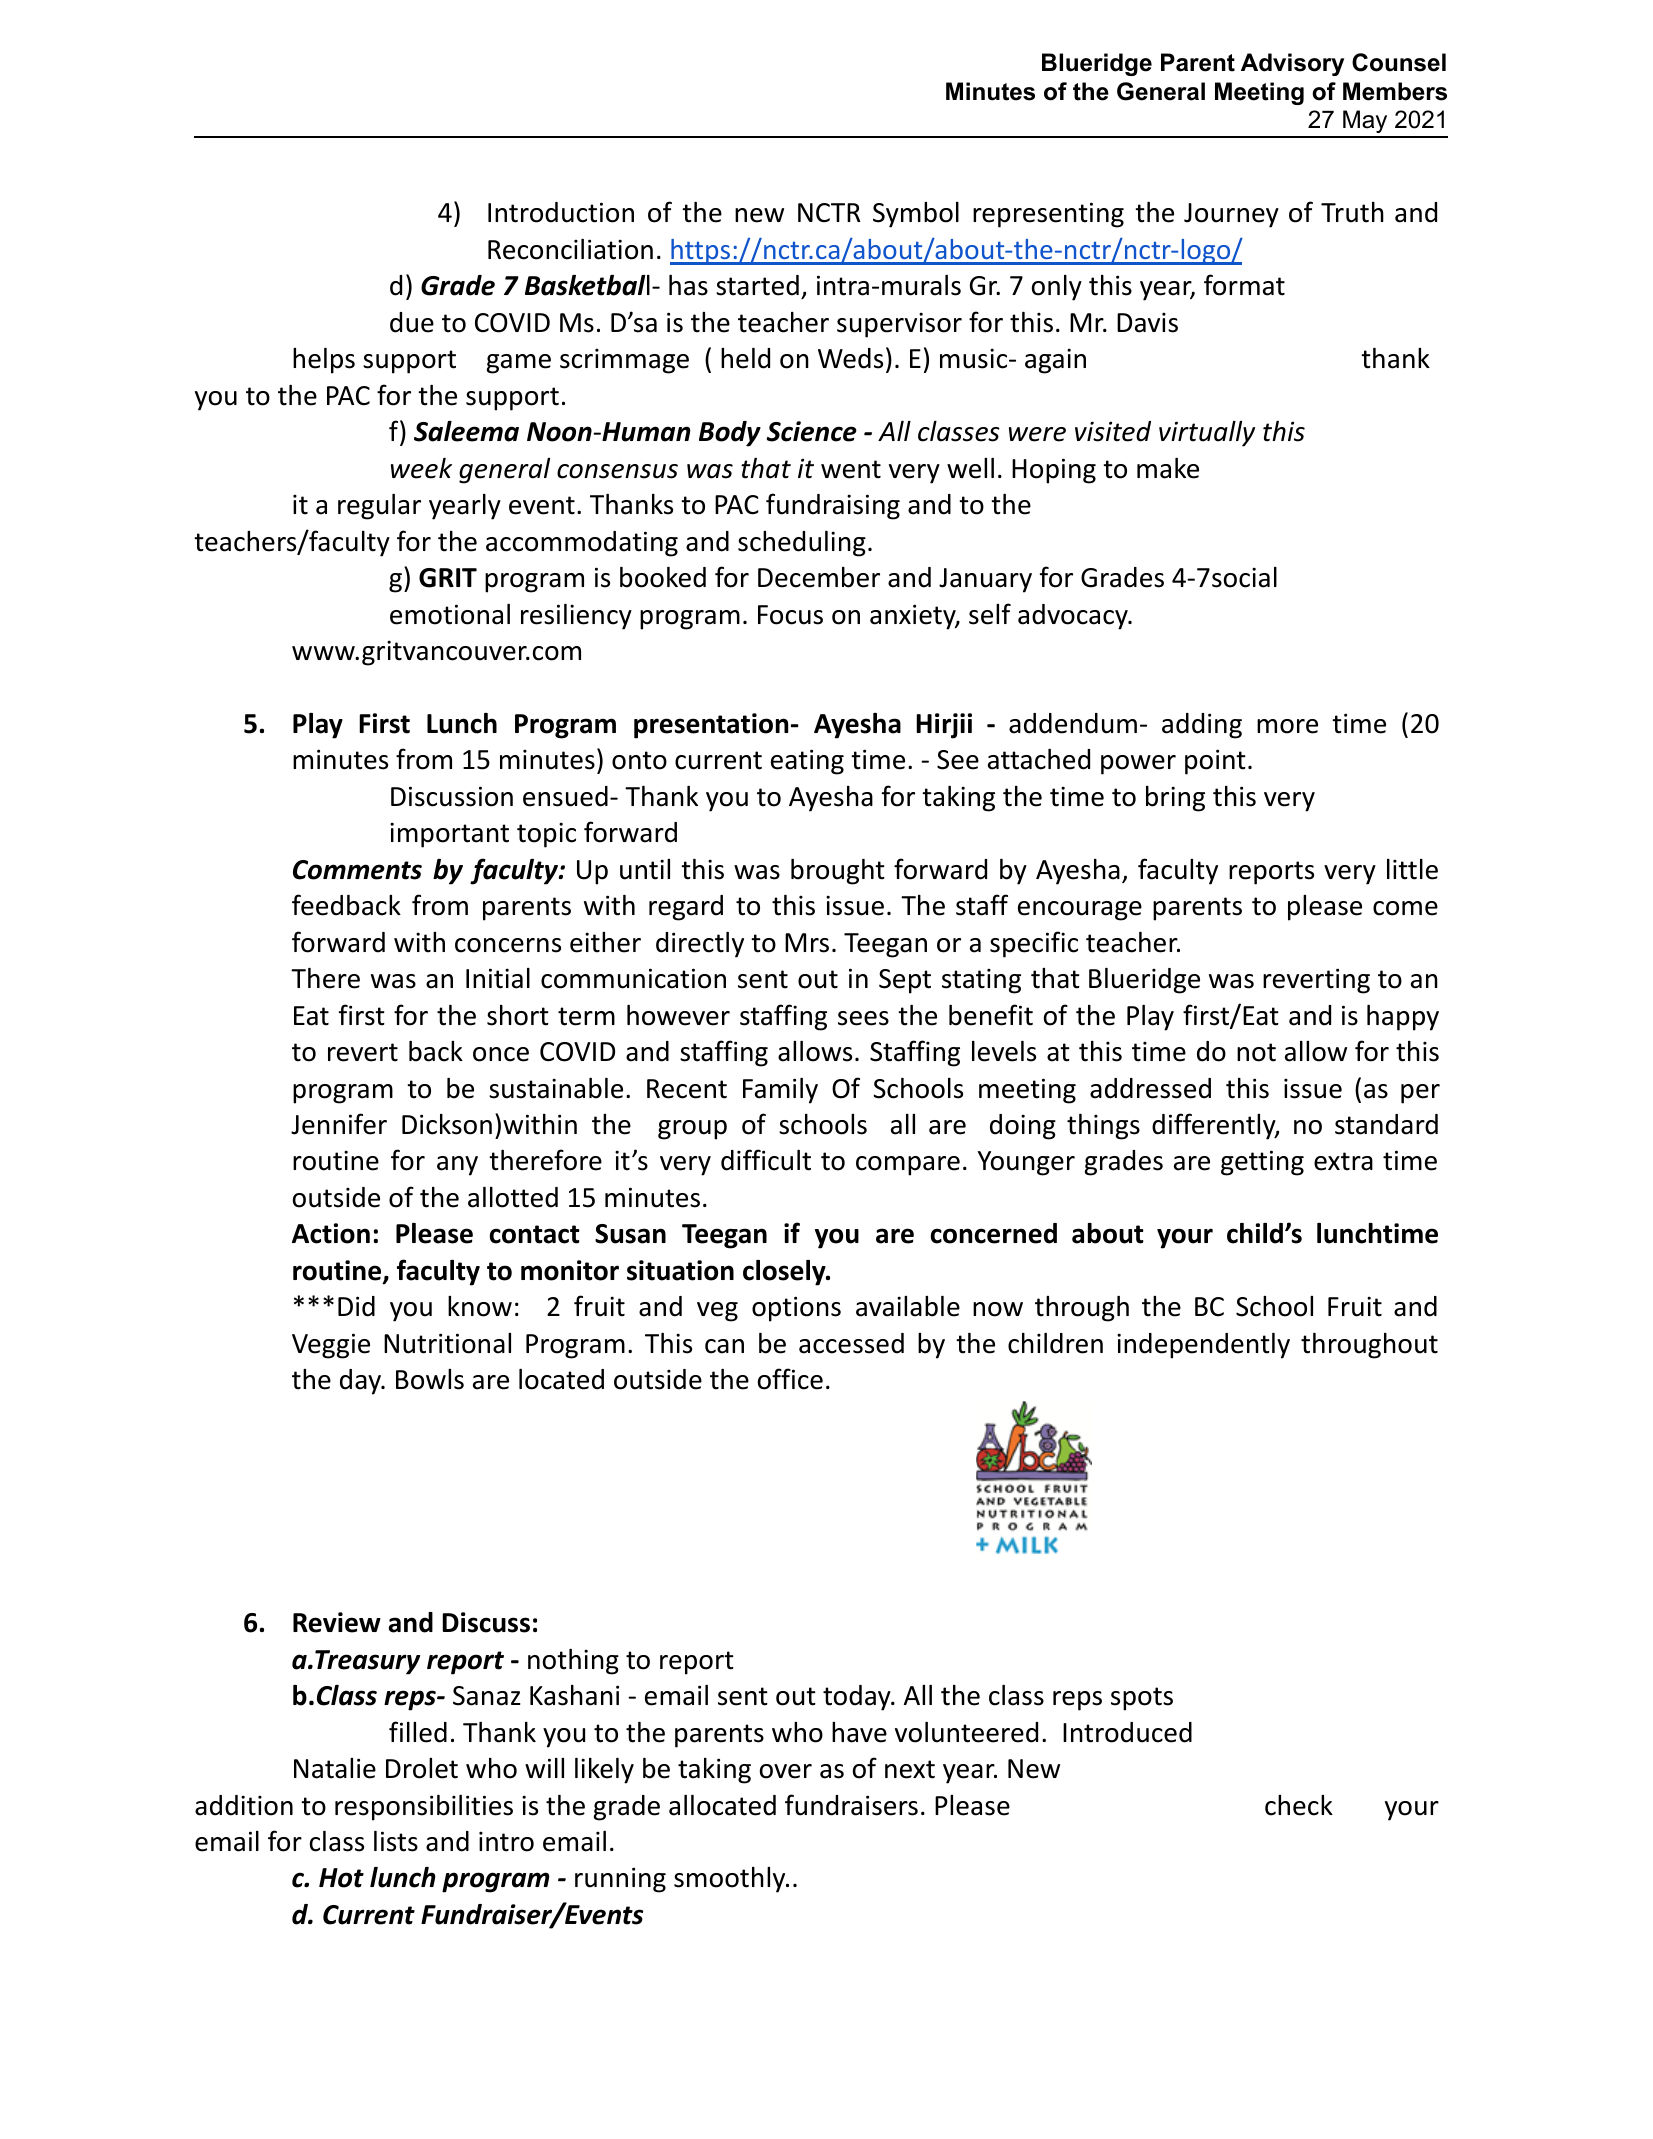 This page has height=2139, width=1653. I want to click on lists, so click(396, 1841).
